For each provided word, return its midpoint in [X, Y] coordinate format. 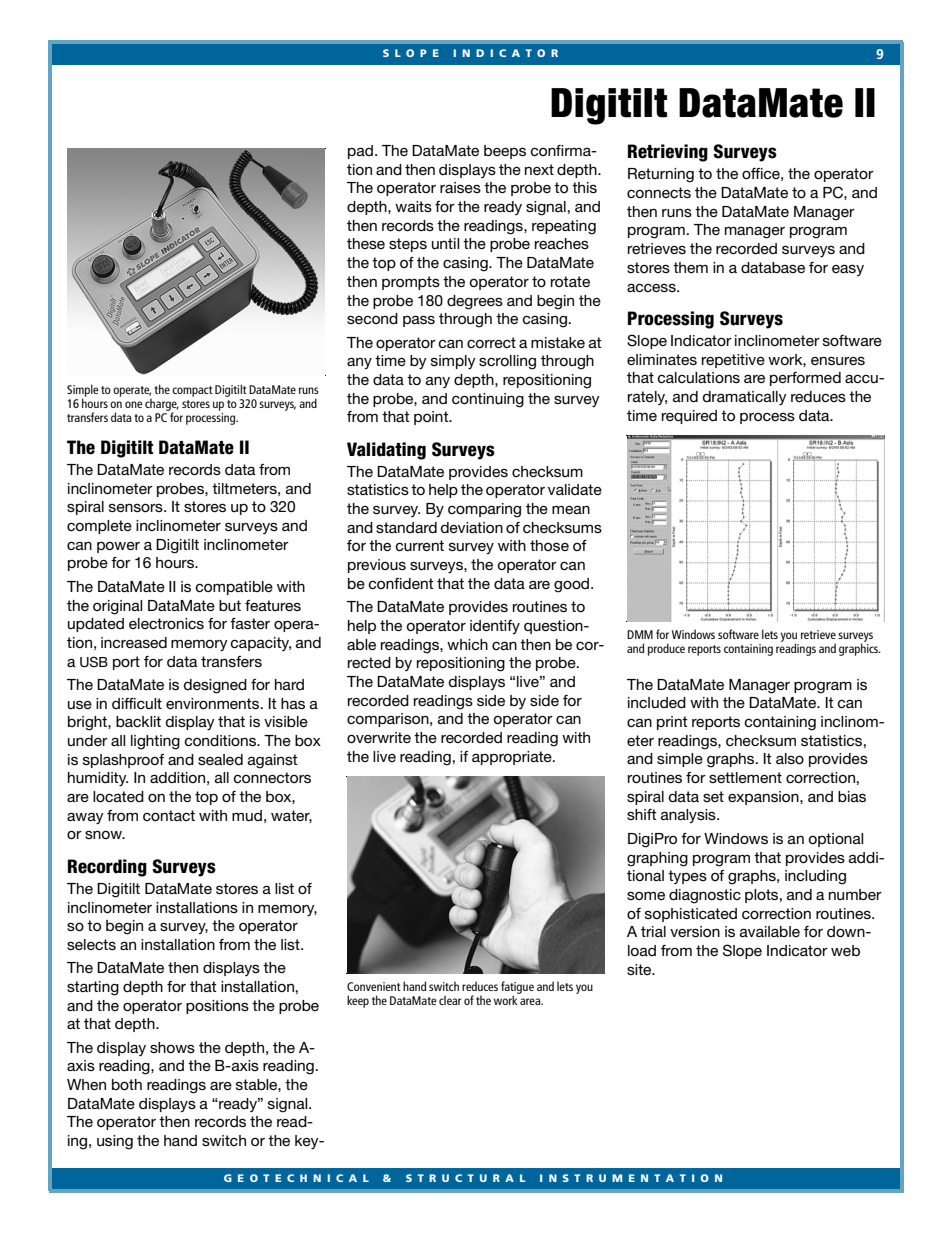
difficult [137, 703]
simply [453, 362]
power [118, 547]
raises [460, 187]
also [790, 758]
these [366, 243]
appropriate [513, 758]
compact [192, 391]
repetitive [733, 361]
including [815, 877]
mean [571, 509]
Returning [661, 175]
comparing [484, 510]
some [646, 896]
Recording [107, 868]
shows [172, 1047]
